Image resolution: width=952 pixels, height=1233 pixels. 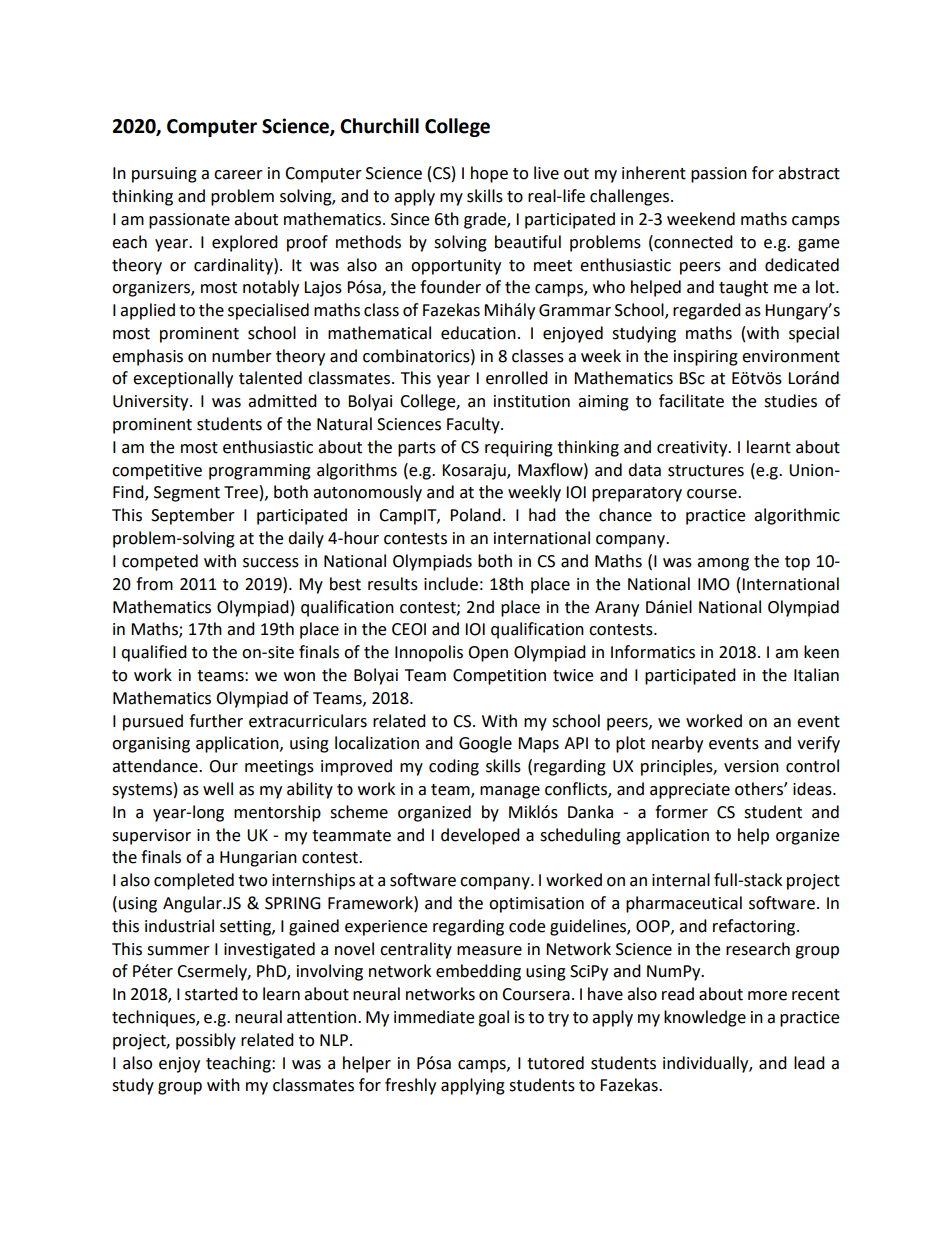 What do you see at coordinates (809, 173) in the page?
I see `abstract` at bounding box center [809, 173].
